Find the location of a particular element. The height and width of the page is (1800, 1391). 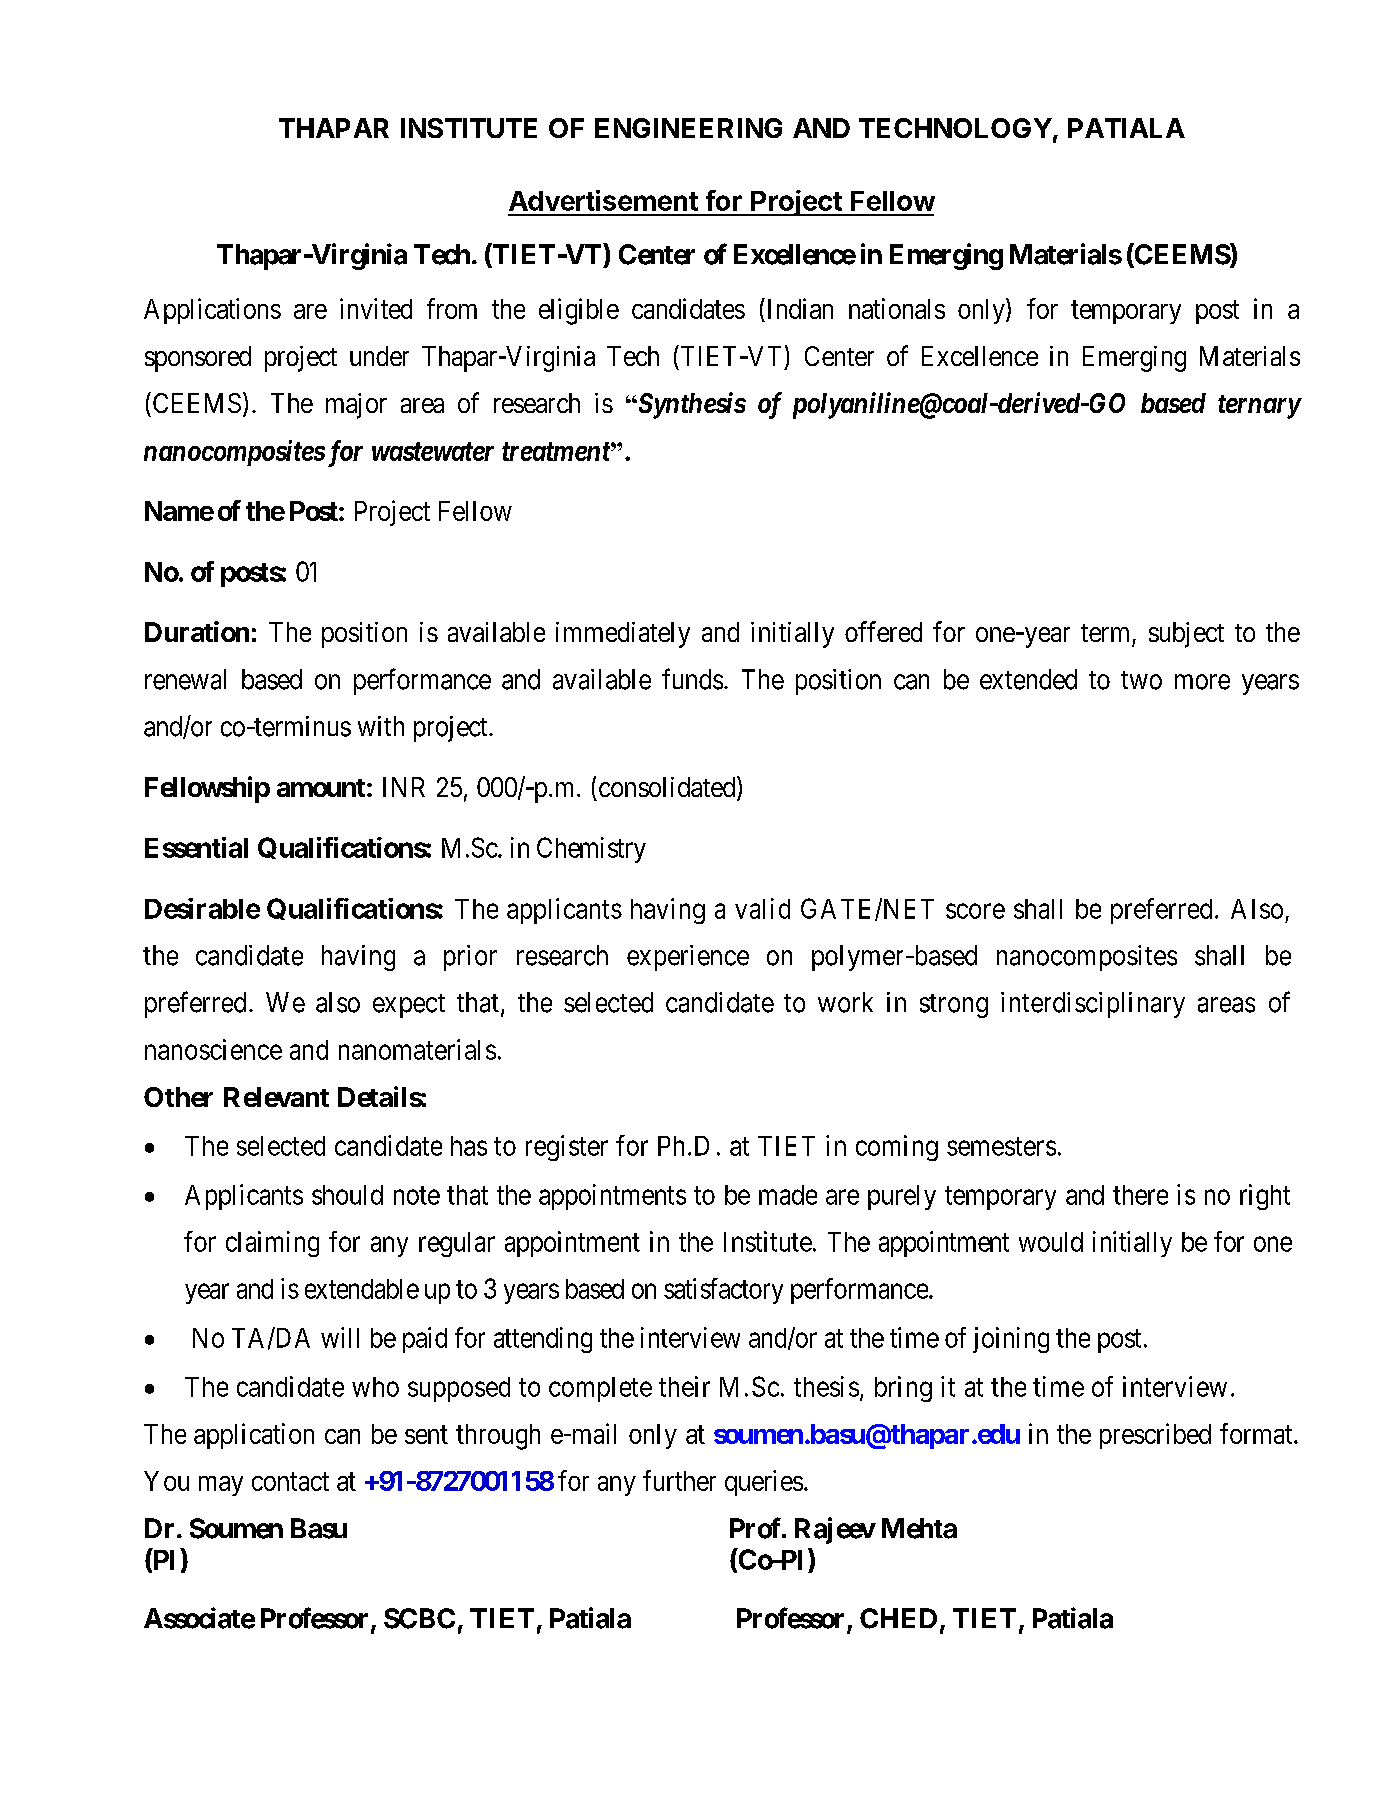

INR is located at coordinates (404, 787).
